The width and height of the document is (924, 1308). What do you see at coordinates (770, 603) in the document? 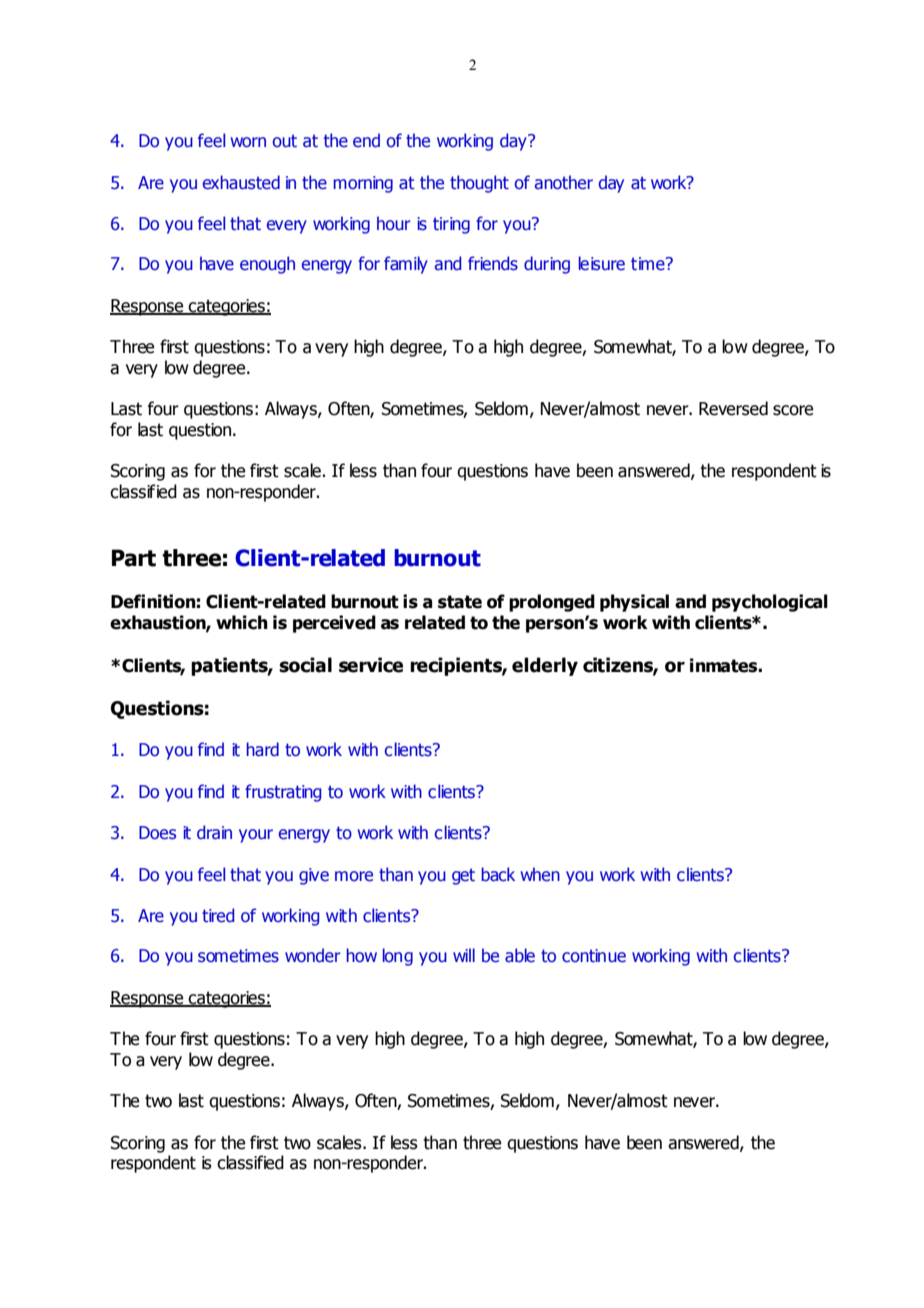
I see `psychological` at bounding box center [770, 603].
